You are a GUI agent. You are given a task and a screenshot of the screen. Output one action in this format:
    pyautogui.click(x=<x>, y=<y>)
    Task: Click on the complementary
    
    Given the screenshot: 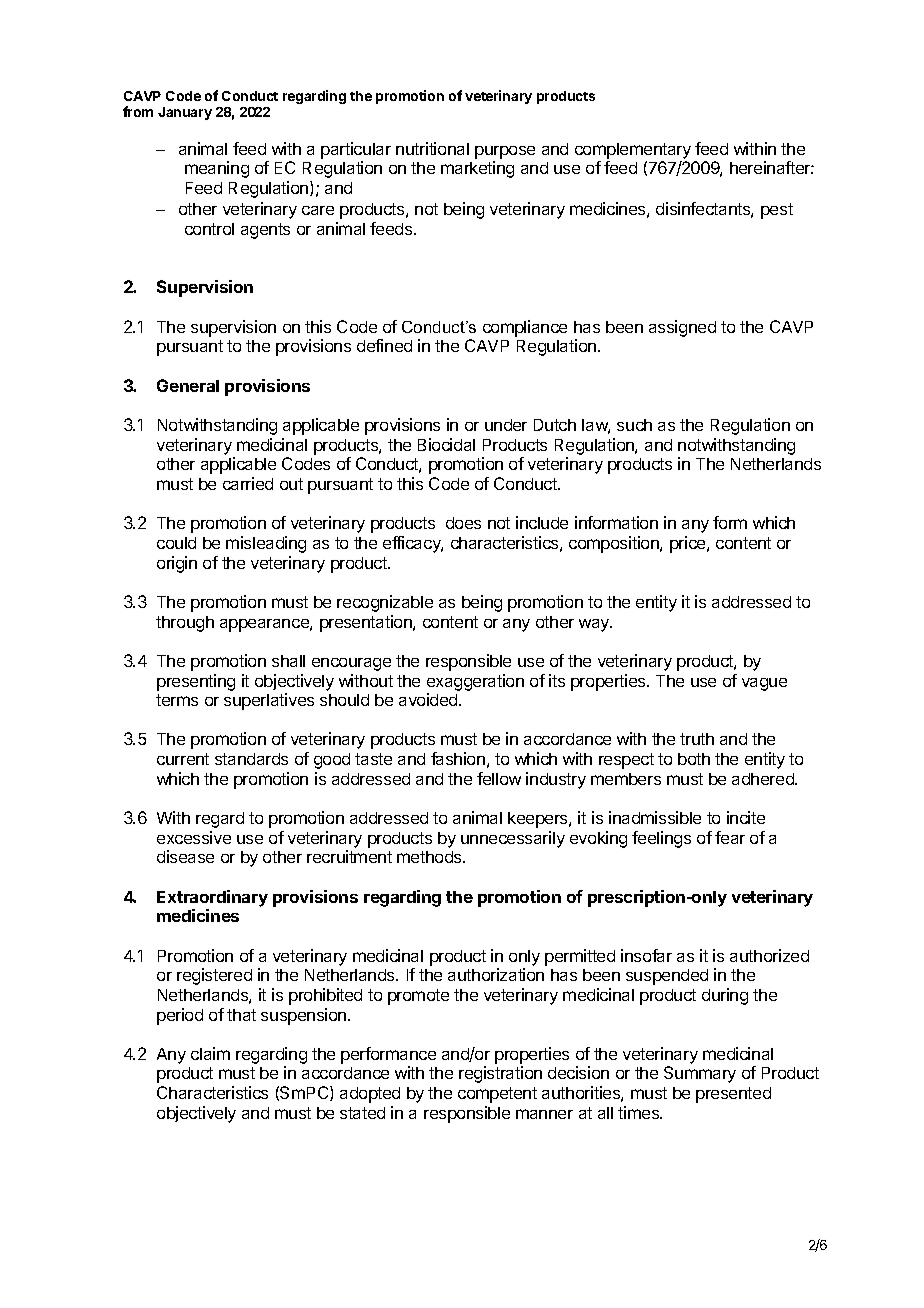 What is the action you would take?
    pyautogui.click(x=633, y=151)
